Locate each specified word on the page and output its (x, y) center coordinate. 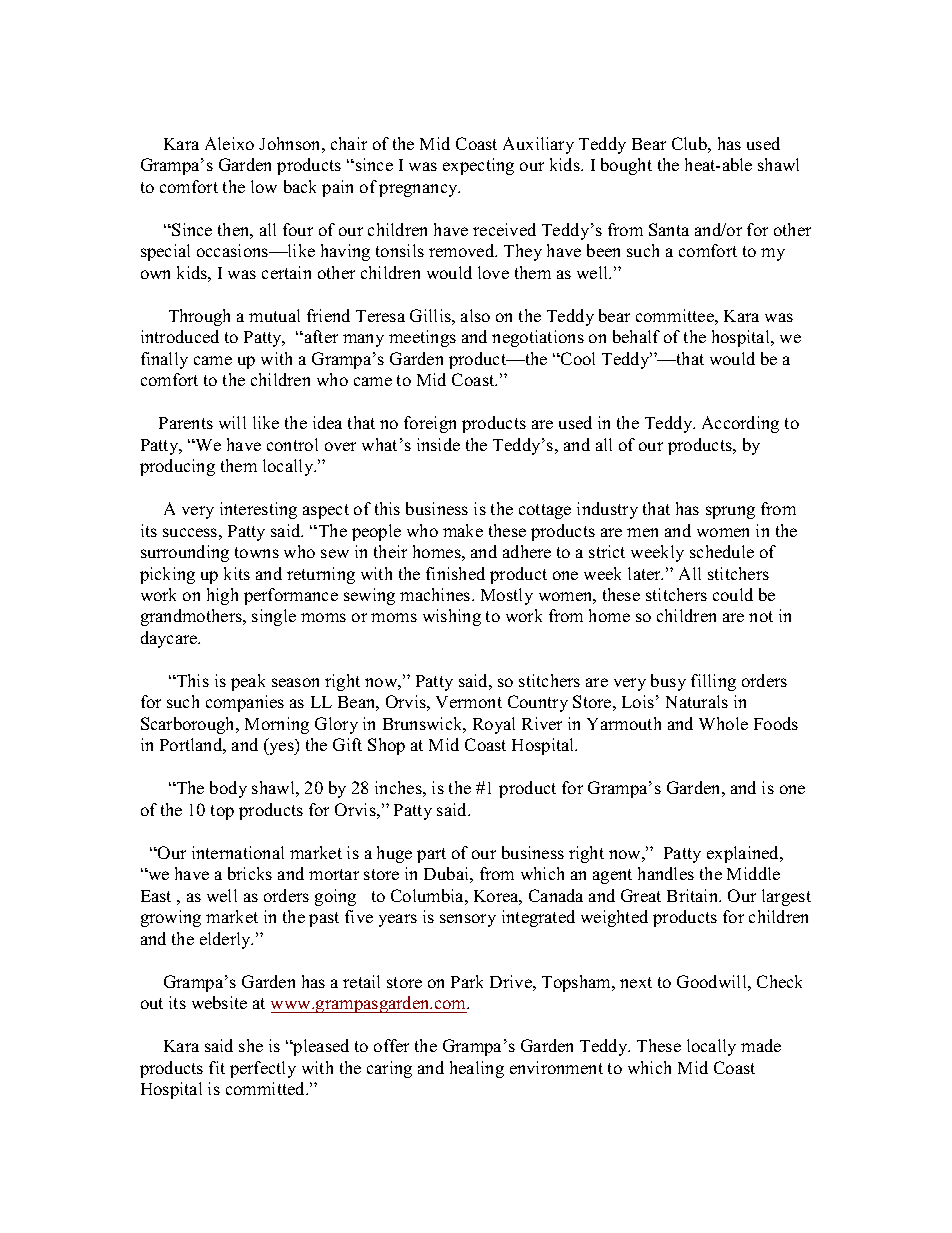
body (228, 789)
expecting (478, 166)
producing (177, 467)
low (264, 186)
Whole (723, 723)
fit (217, 1067)
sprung (730, 512)
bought (626, 166)
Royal (494, 725)
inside (438, 444)
